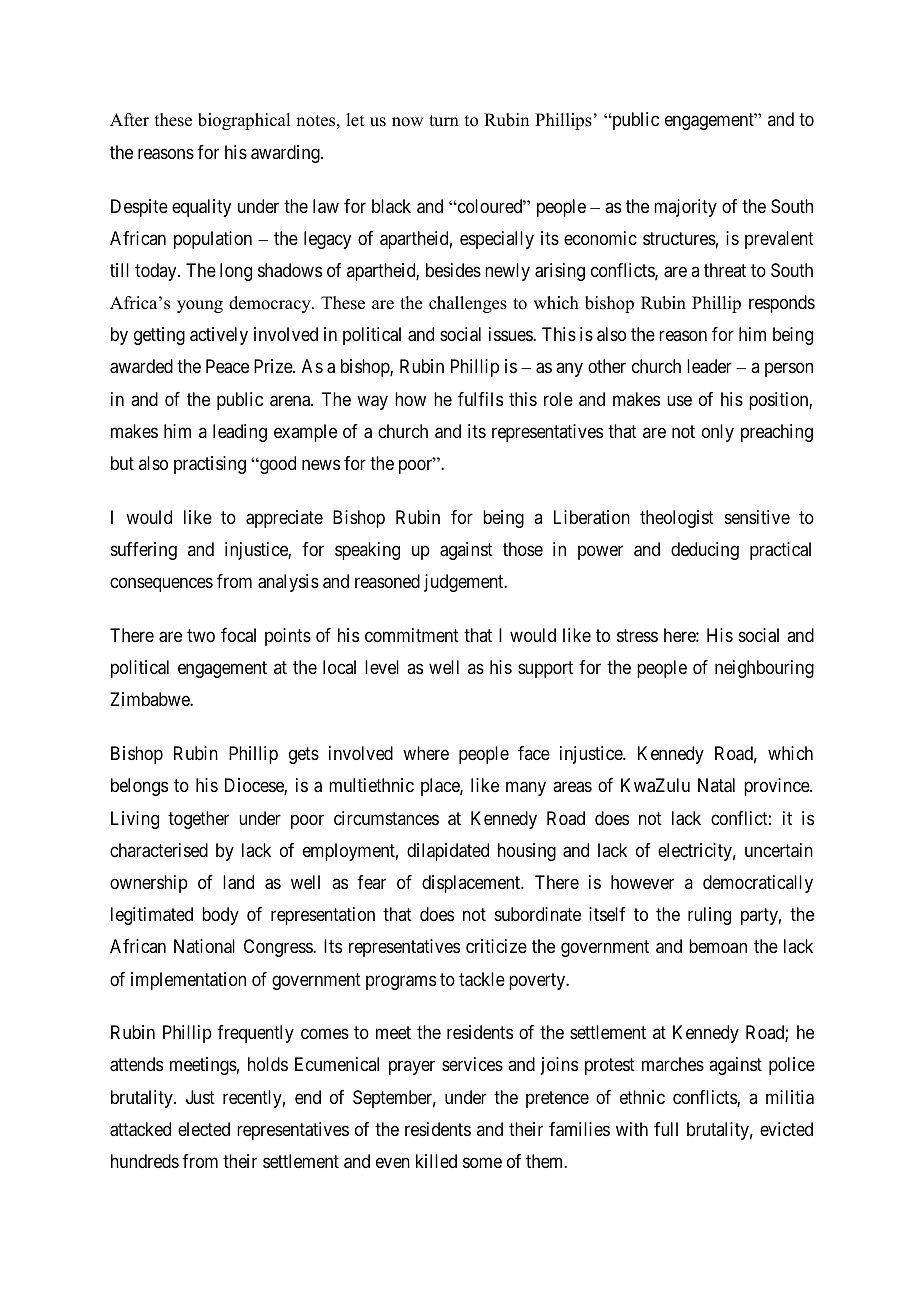  Describe the element at coordinates (210, 465) in the document. I see `practising` at that location.
